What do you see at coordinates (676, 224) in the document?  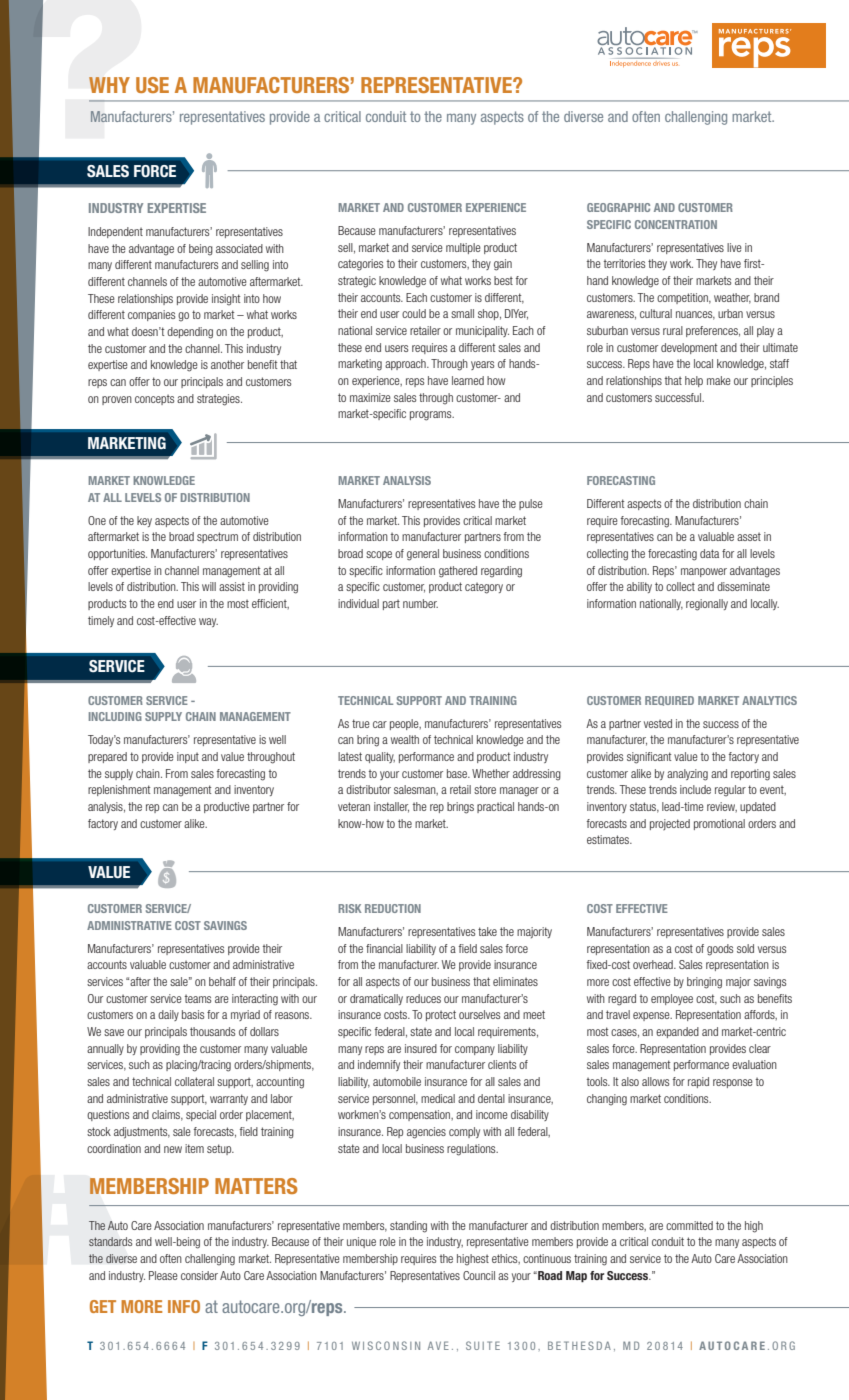 I see `CONCENTRATION` at bounding box center [676, 224].
